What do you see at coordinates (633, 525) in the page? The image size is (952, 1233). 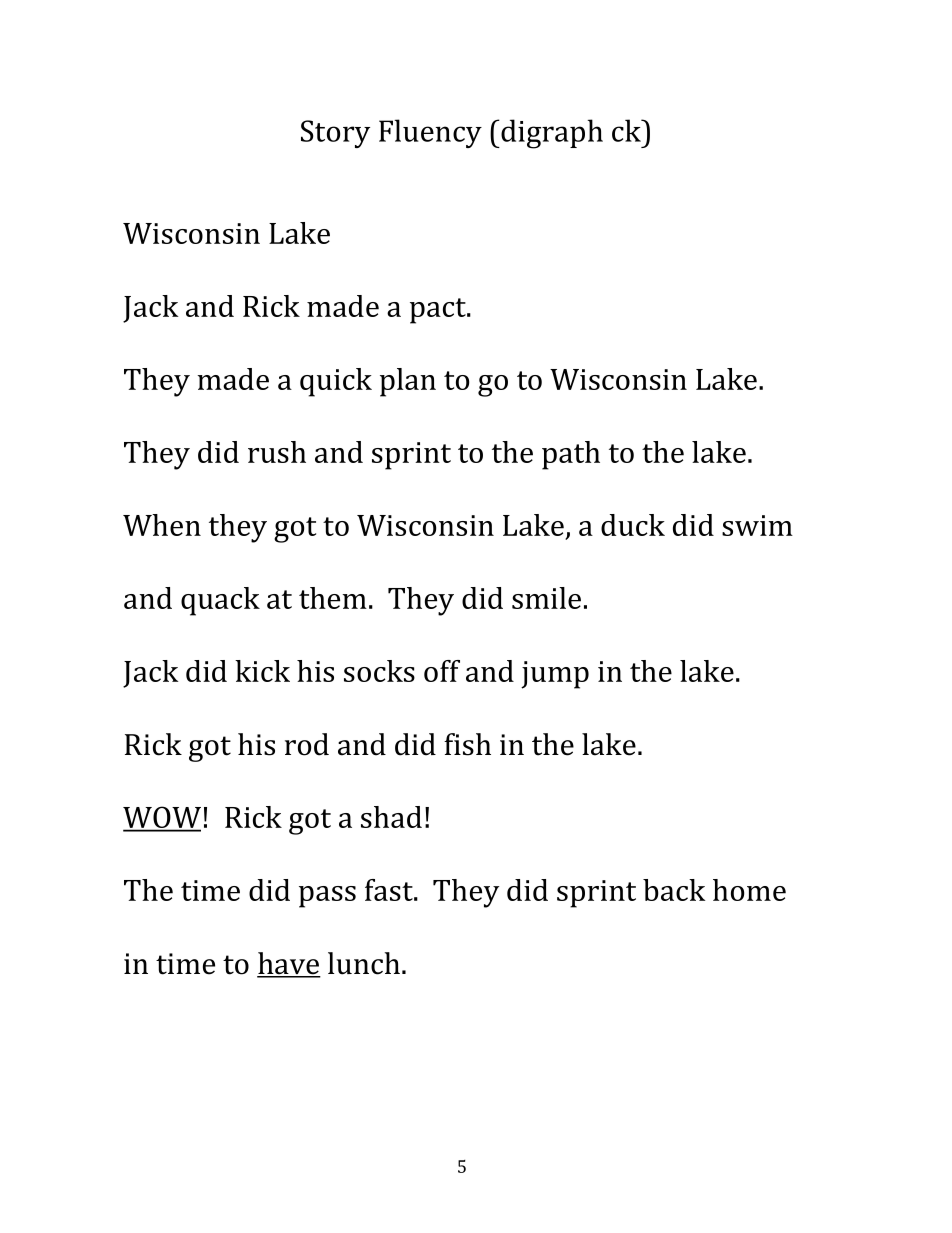 I see `duck` at bounding box center [633, 525].
